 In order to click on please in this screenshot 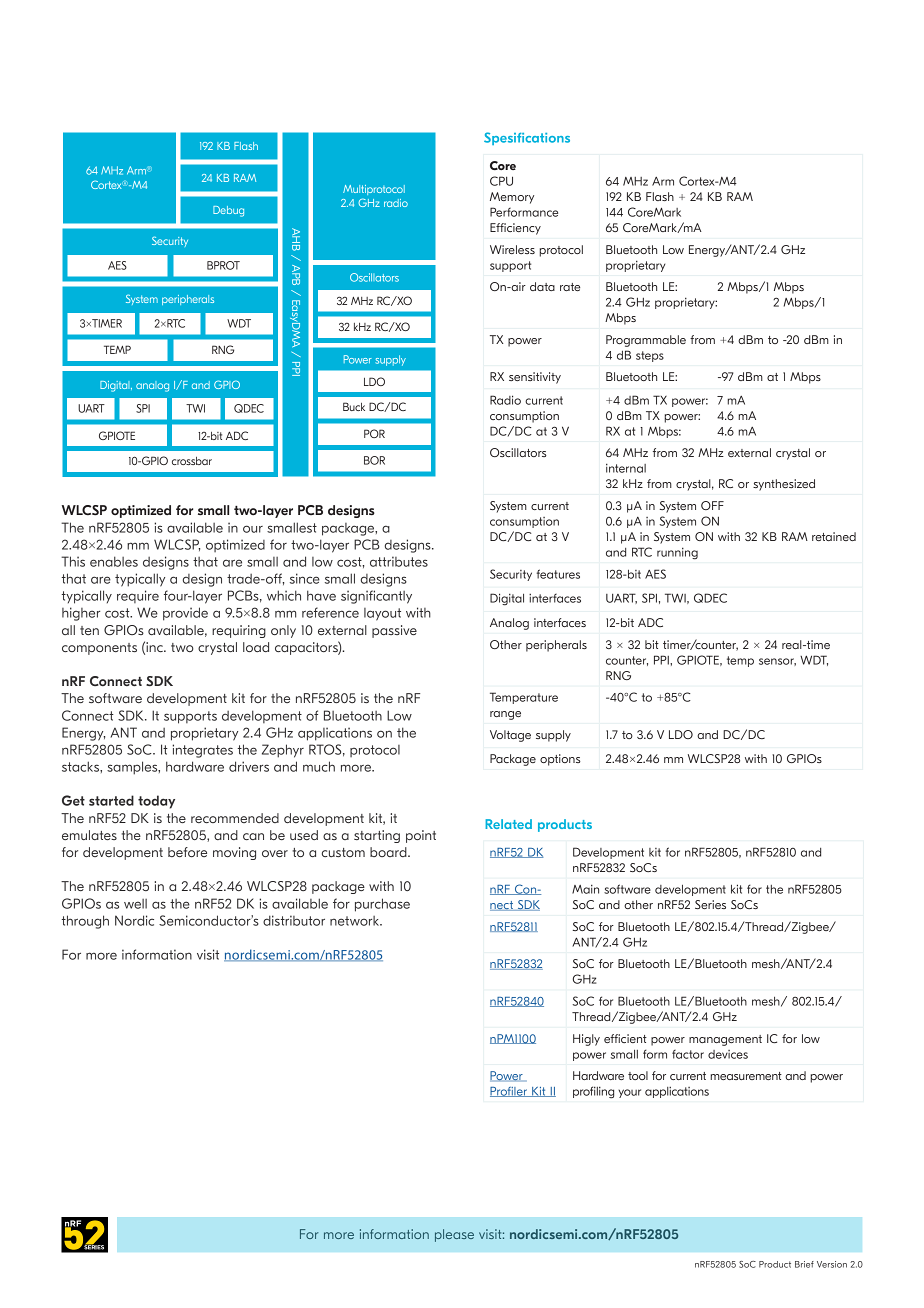, I will do `click(454, 1235)`.
